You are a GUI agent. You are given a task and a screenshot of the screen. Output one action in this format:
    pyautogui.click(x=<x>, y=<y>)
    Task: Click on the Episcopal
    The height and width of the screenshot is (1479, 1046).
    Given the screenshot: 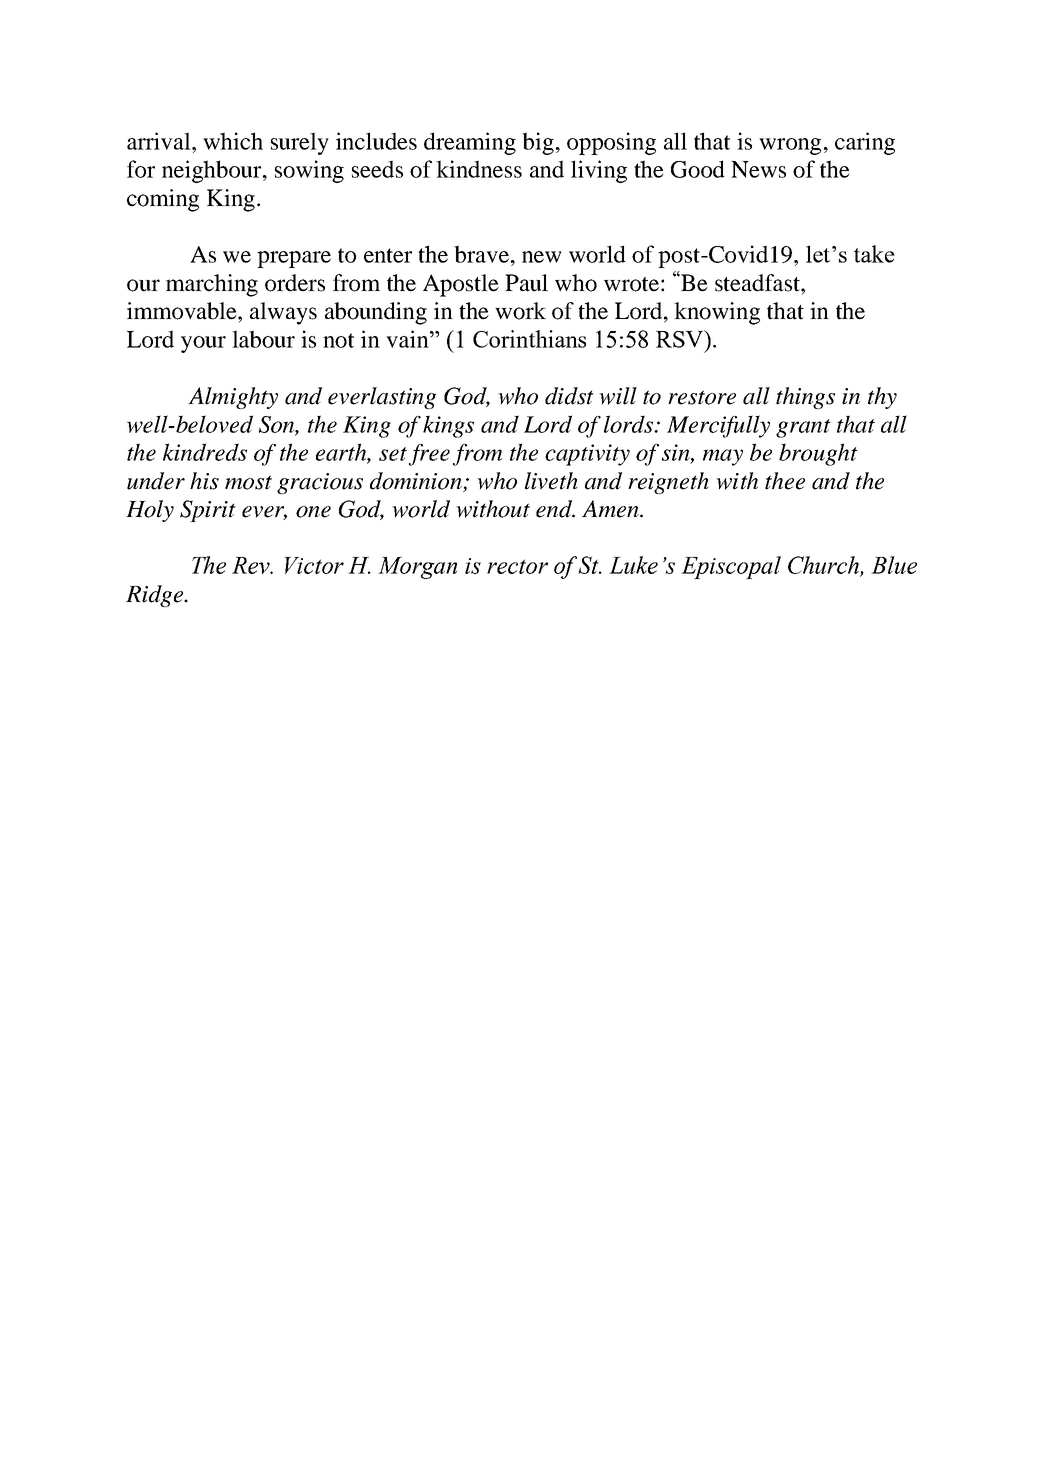 What is the action you would take?
    pyautogui.click(x=731, y=567)
